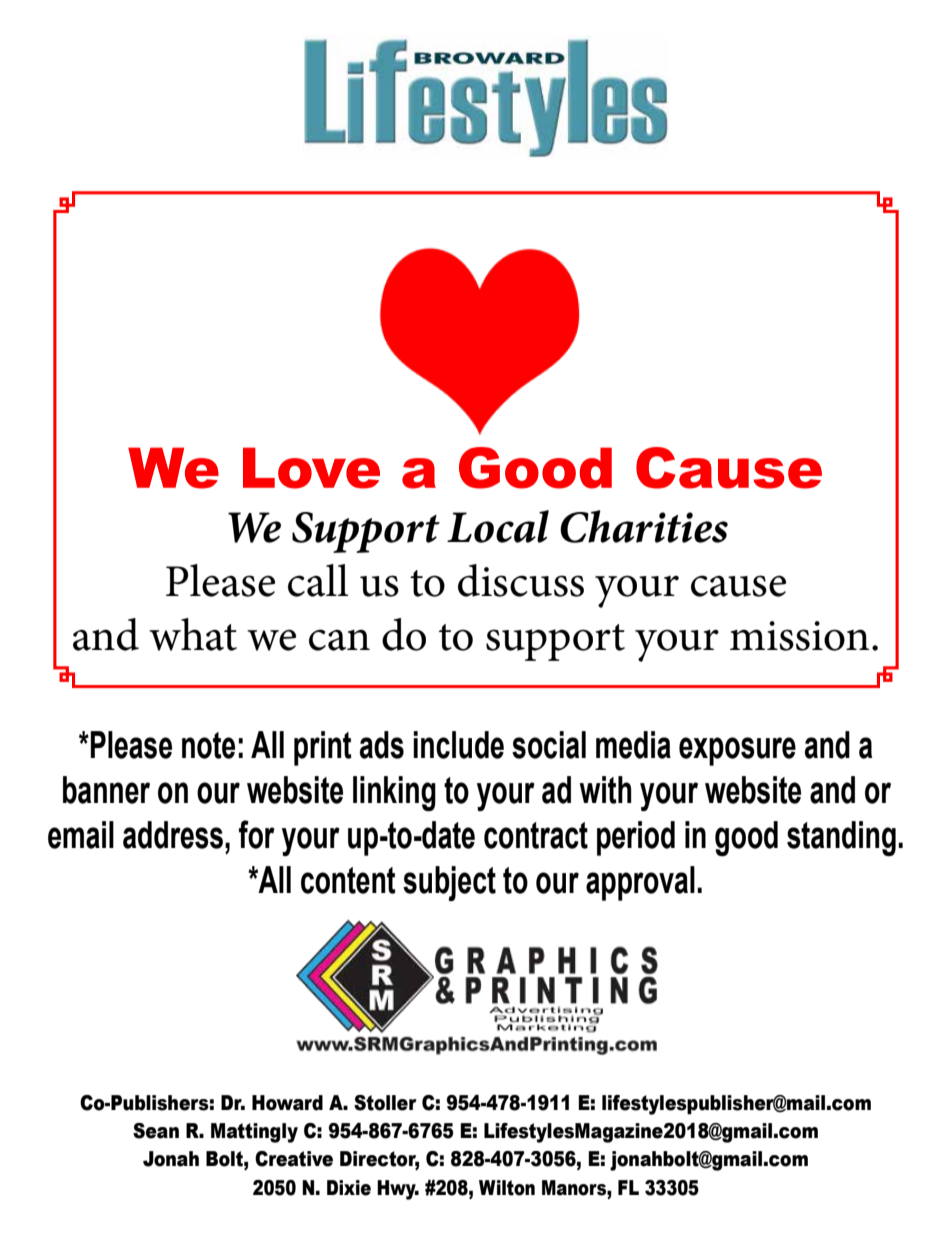  Describe the element at coordinates (193, 634) in the screenshot. I see `what` at that location.
